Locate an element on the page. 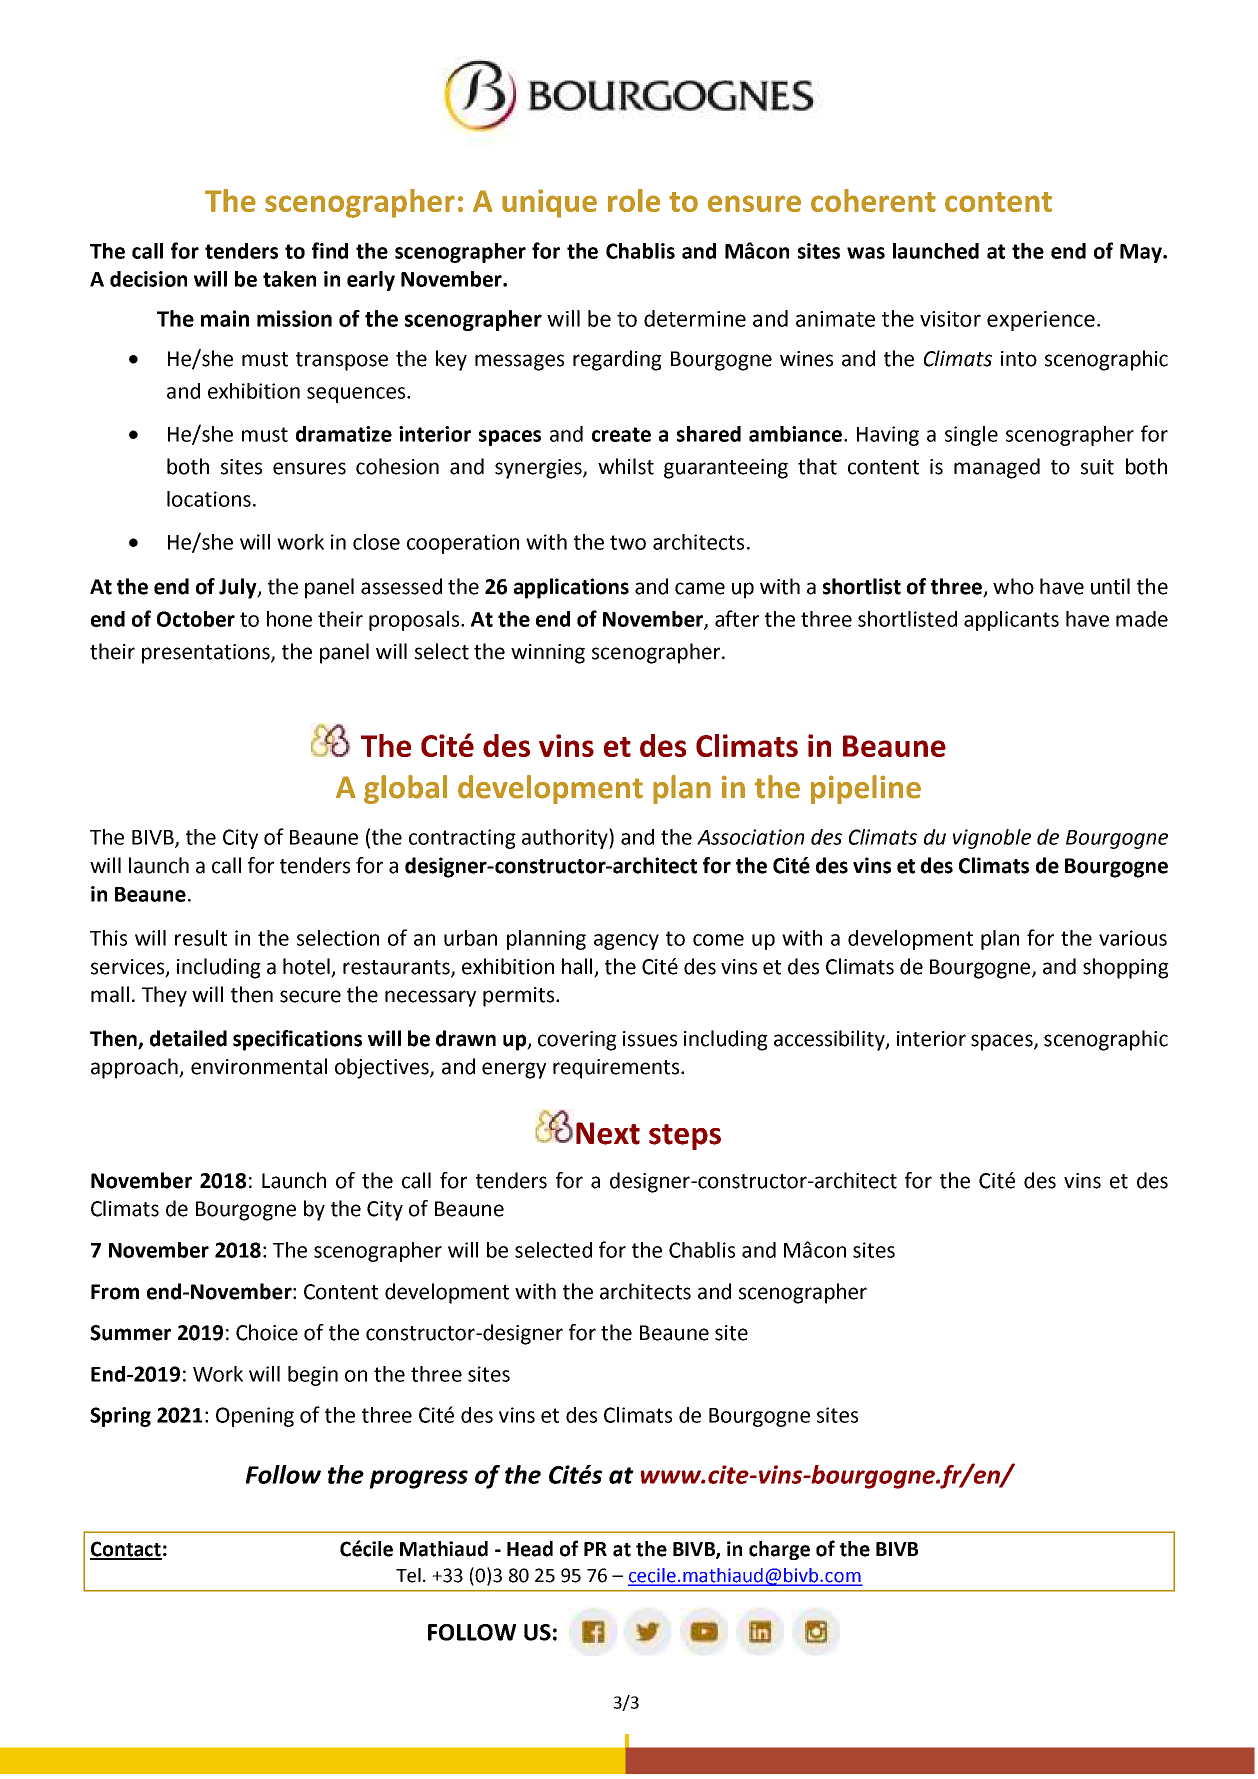  charge is located at coordinates (779, 1550).
